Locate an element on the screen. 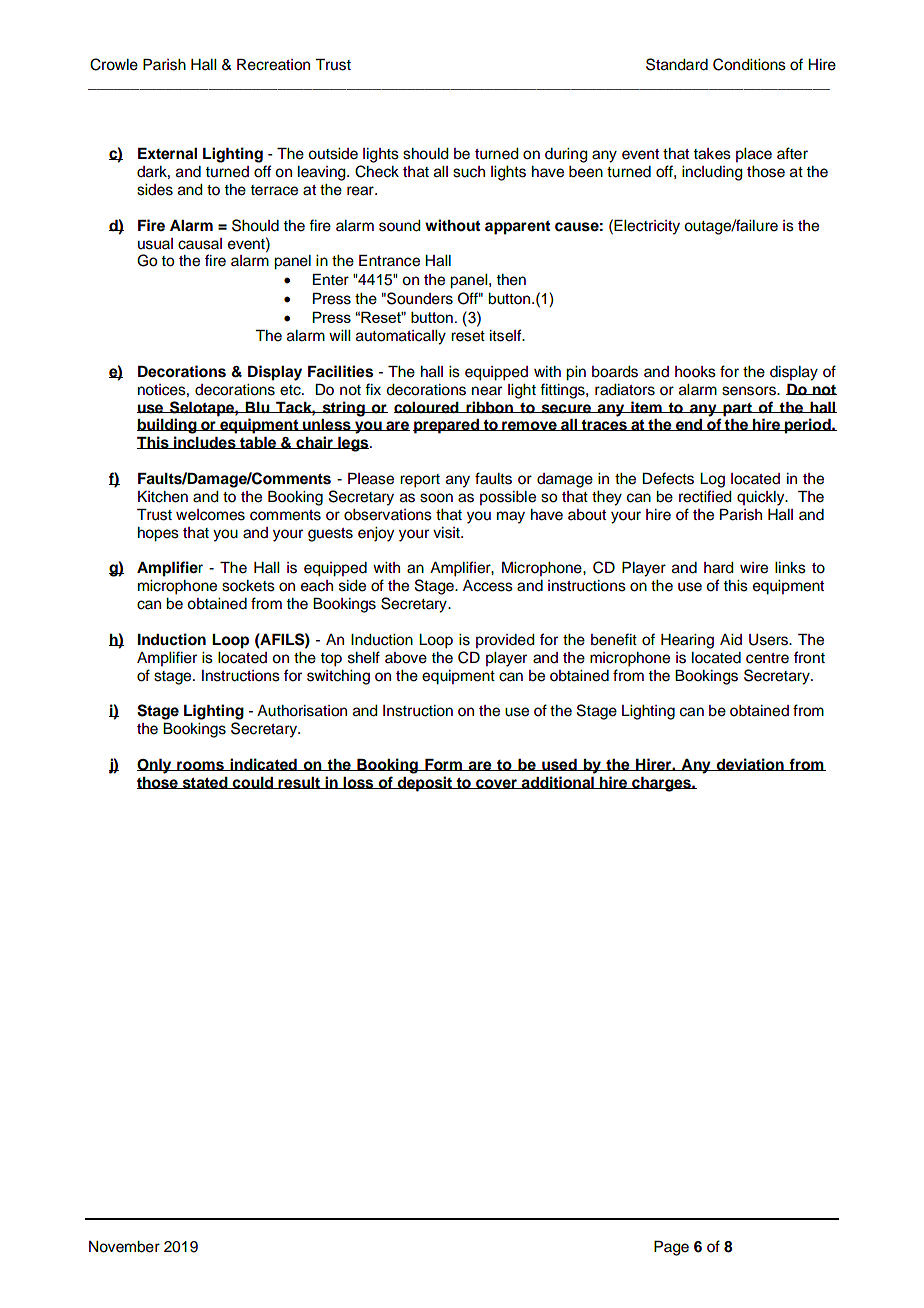 This screenshot has height=1308, width=924. cover is located at coordinates (496, 784).
